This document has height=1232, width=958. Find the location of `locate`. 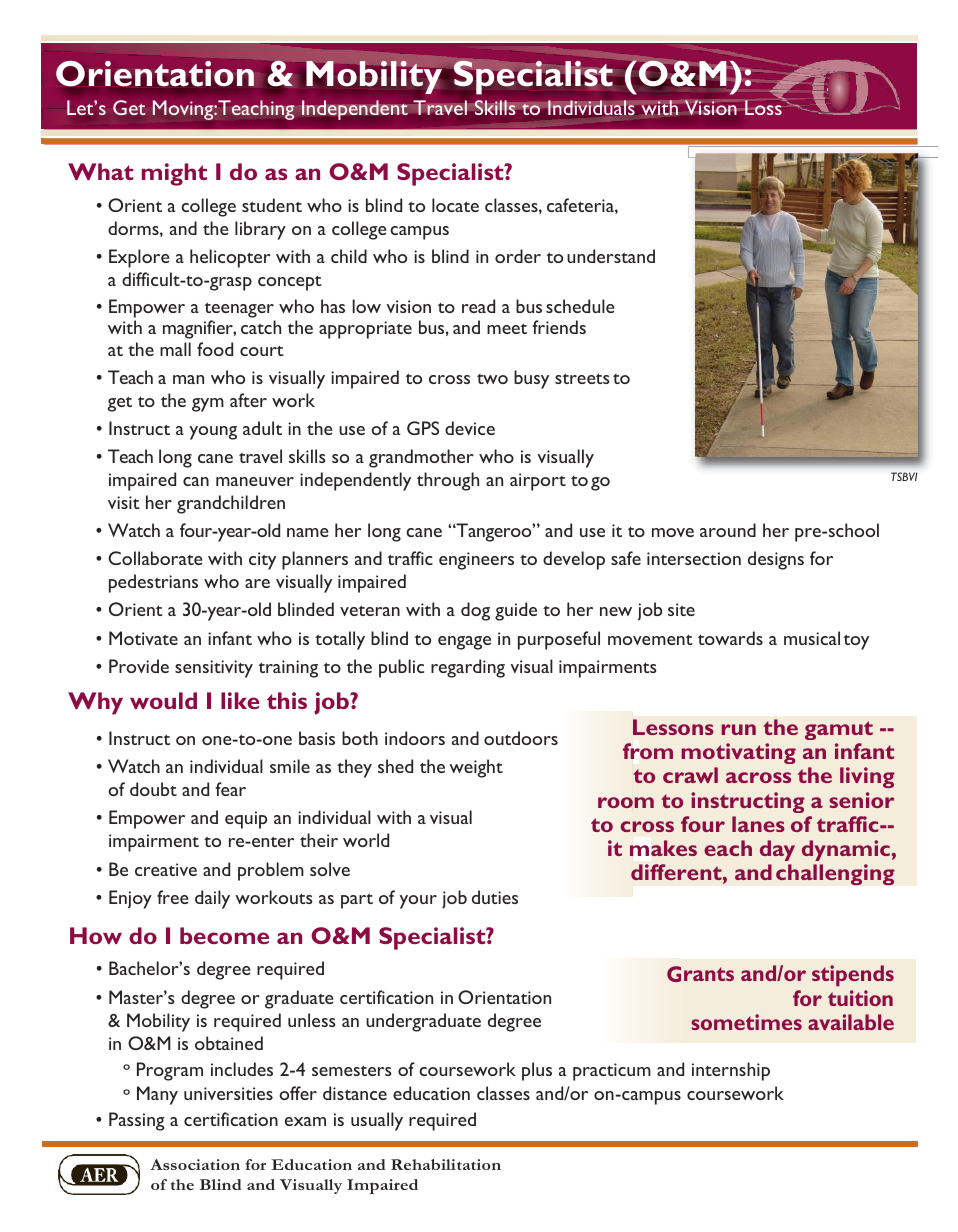

locate is located at coordinates (455, 205).
